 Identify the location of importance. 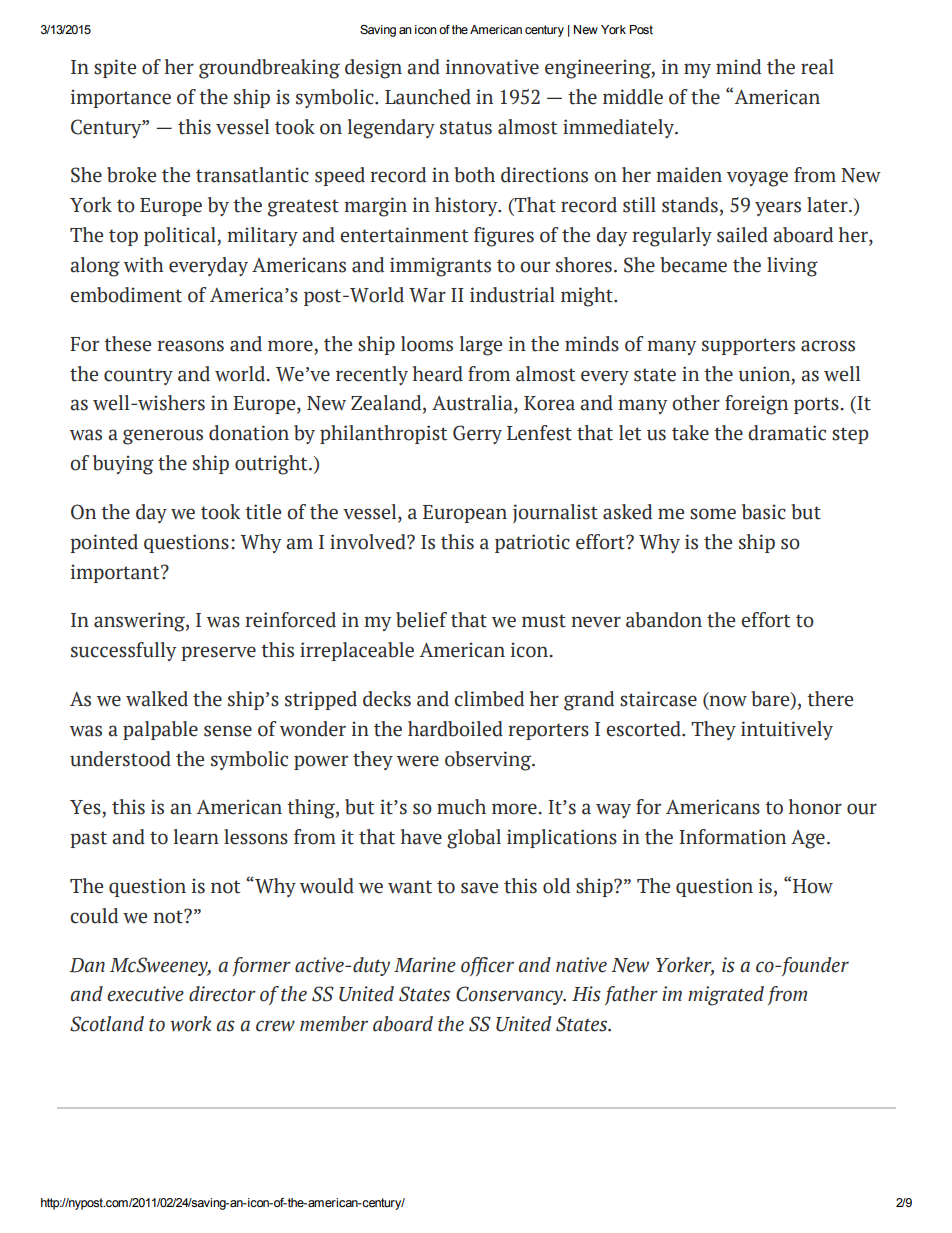
(121, 98).
